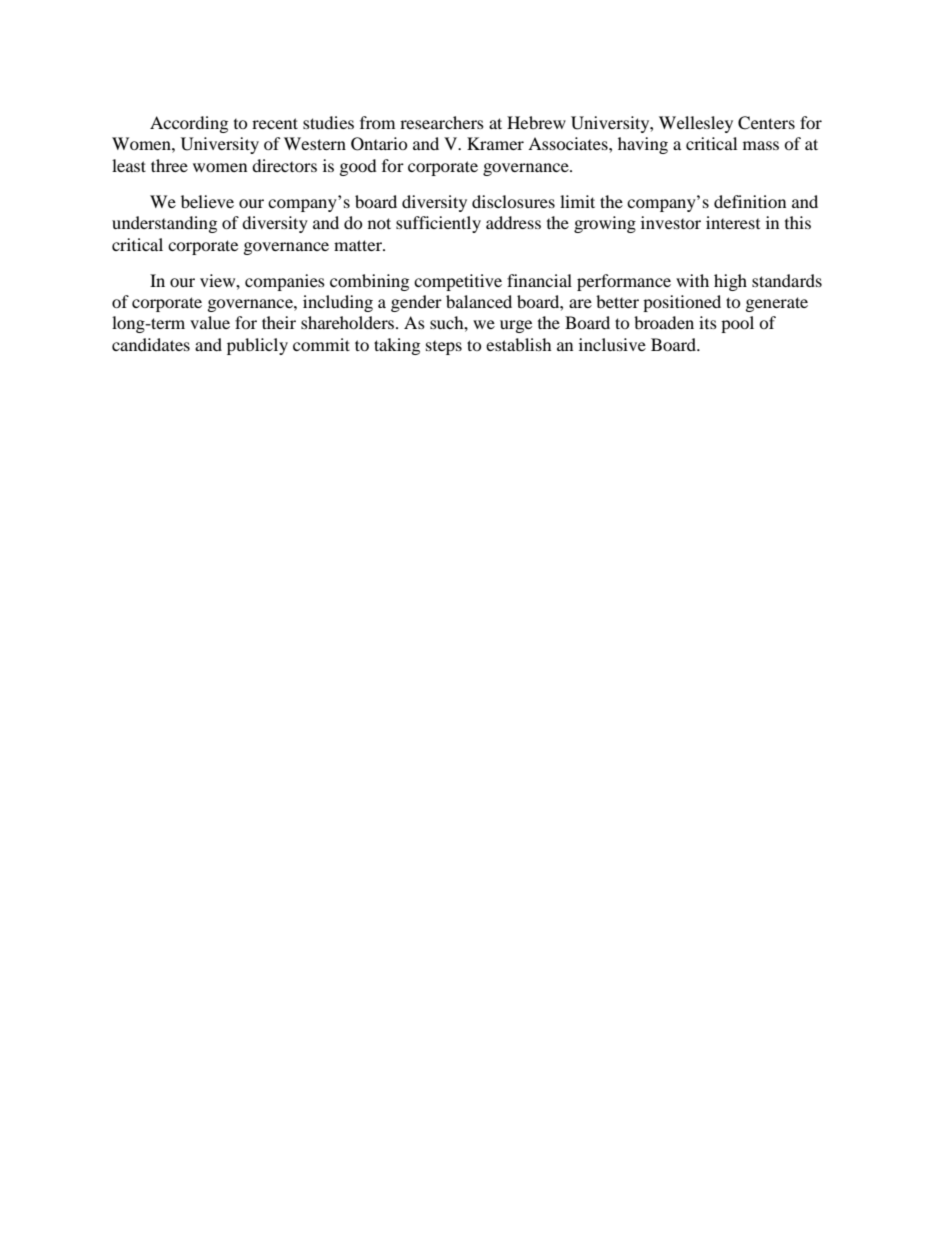 The width and height of the document is (952, 1233). What do you see at coordinates (696, 124) in the document?
I see `Wellesley` at bounding box center [696, 124].
